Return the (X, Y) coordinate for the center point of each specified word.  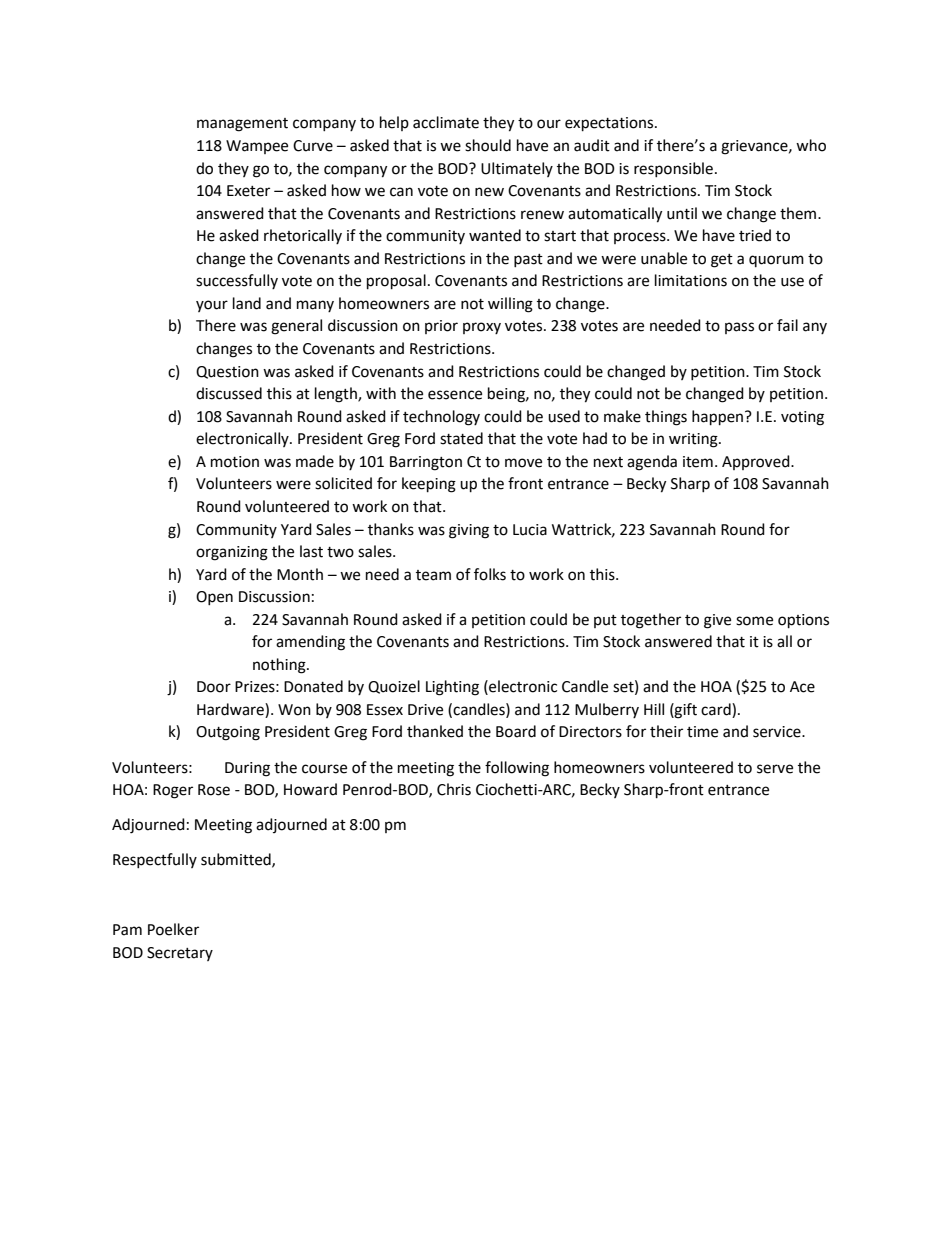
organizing (232, 553)
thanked (435, 731)
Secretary (180, 954)
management (242, 125)
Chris (454, 789)
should (488, 145)
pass (739, 328)
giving (469, 531)
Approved (757, 462)
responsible (673, 169)
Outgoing (228, 733)
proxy (482, 328)
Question (227, 372)
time (702, 732)
